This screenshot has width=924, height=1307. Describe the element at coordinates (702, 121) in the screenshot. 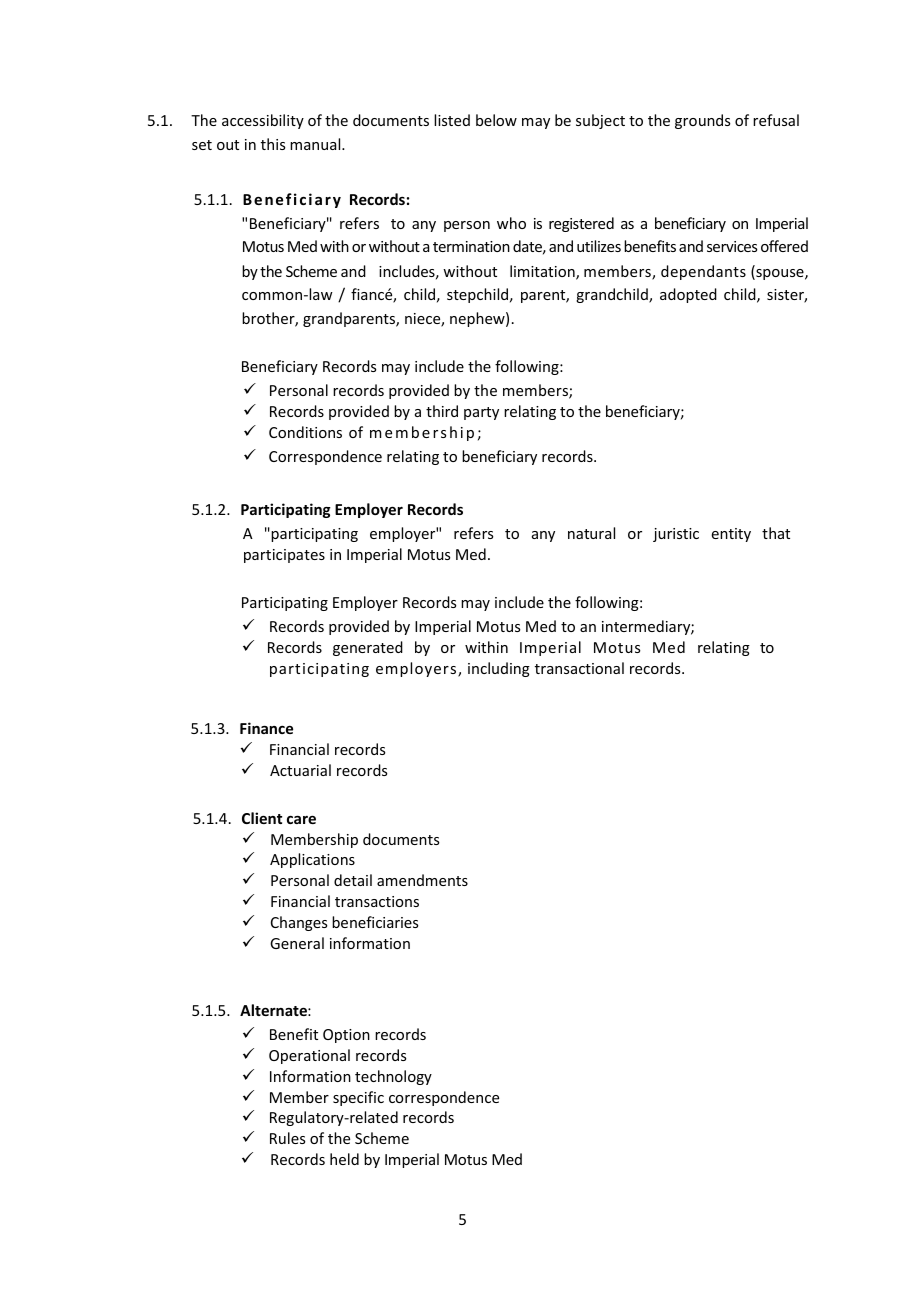

I see `grounds` at that location.
